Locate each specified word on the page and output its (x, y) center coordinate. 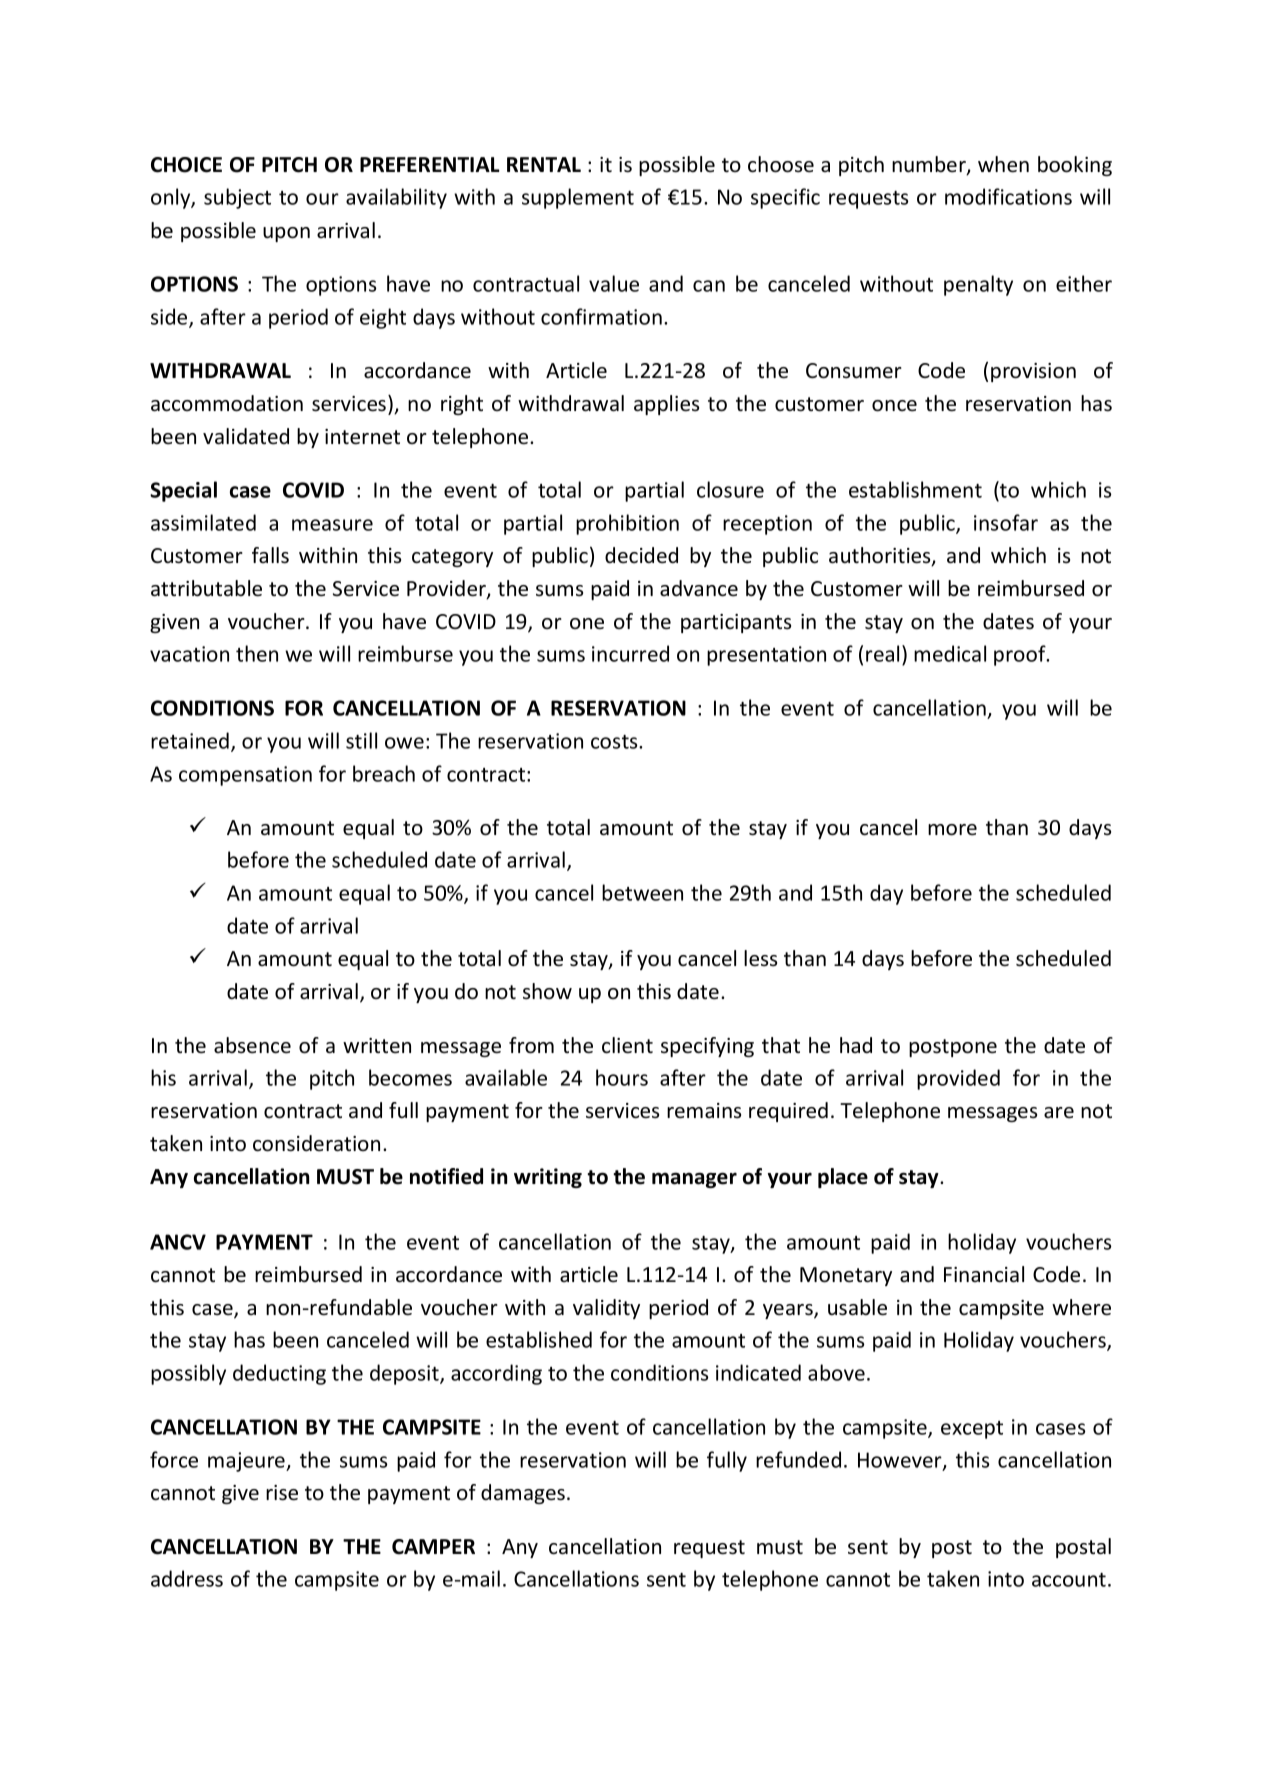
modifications (1008, 196)
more (952, 830)
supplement (578, 198)
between (642, 892)
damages (524, 1494)
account (1069, 1580)
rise (282, 1493)
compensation (245, 776)
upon (286, 234)
